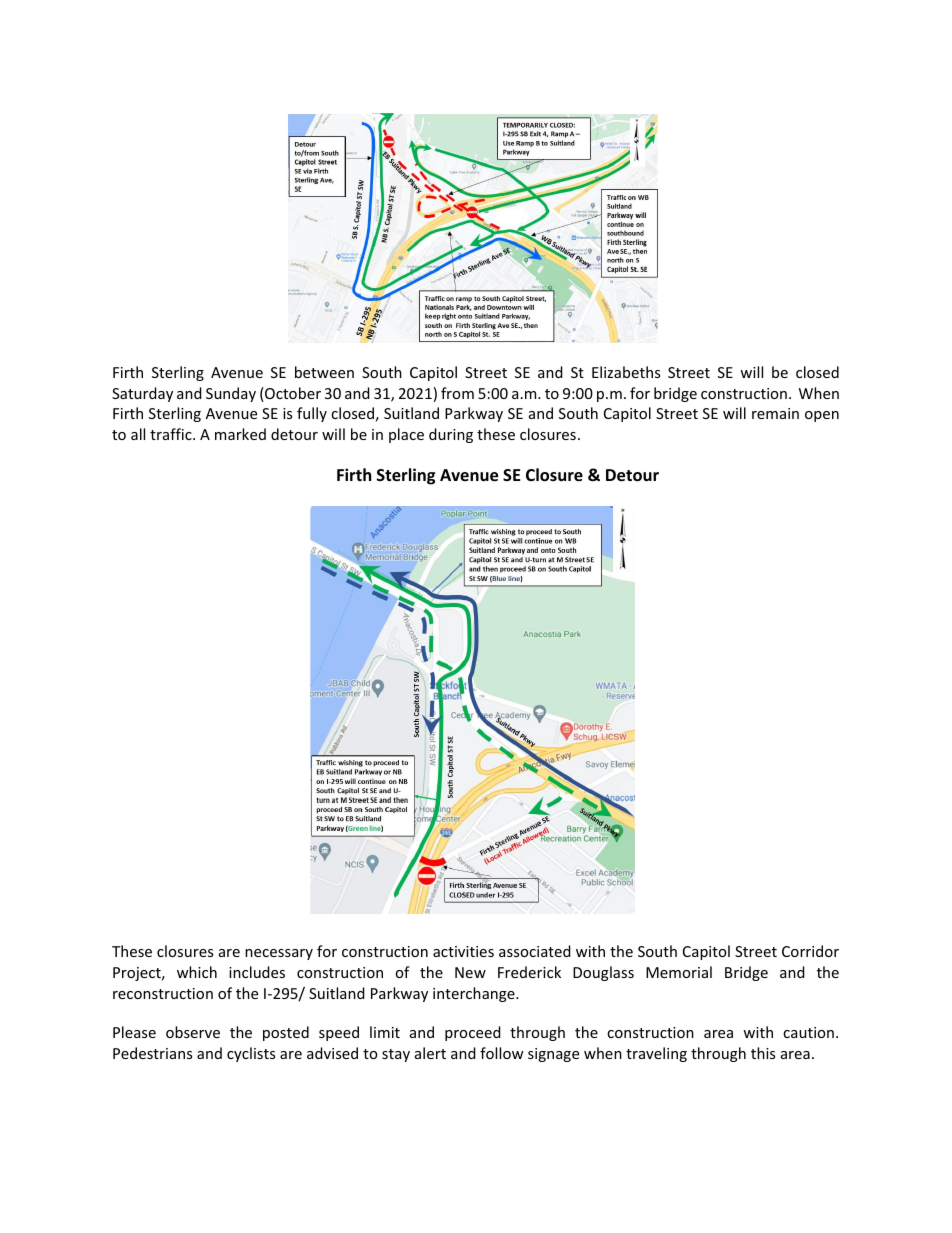 The width and height of the image is (952, 1233). I want to click on remain, so click(775, 413).
